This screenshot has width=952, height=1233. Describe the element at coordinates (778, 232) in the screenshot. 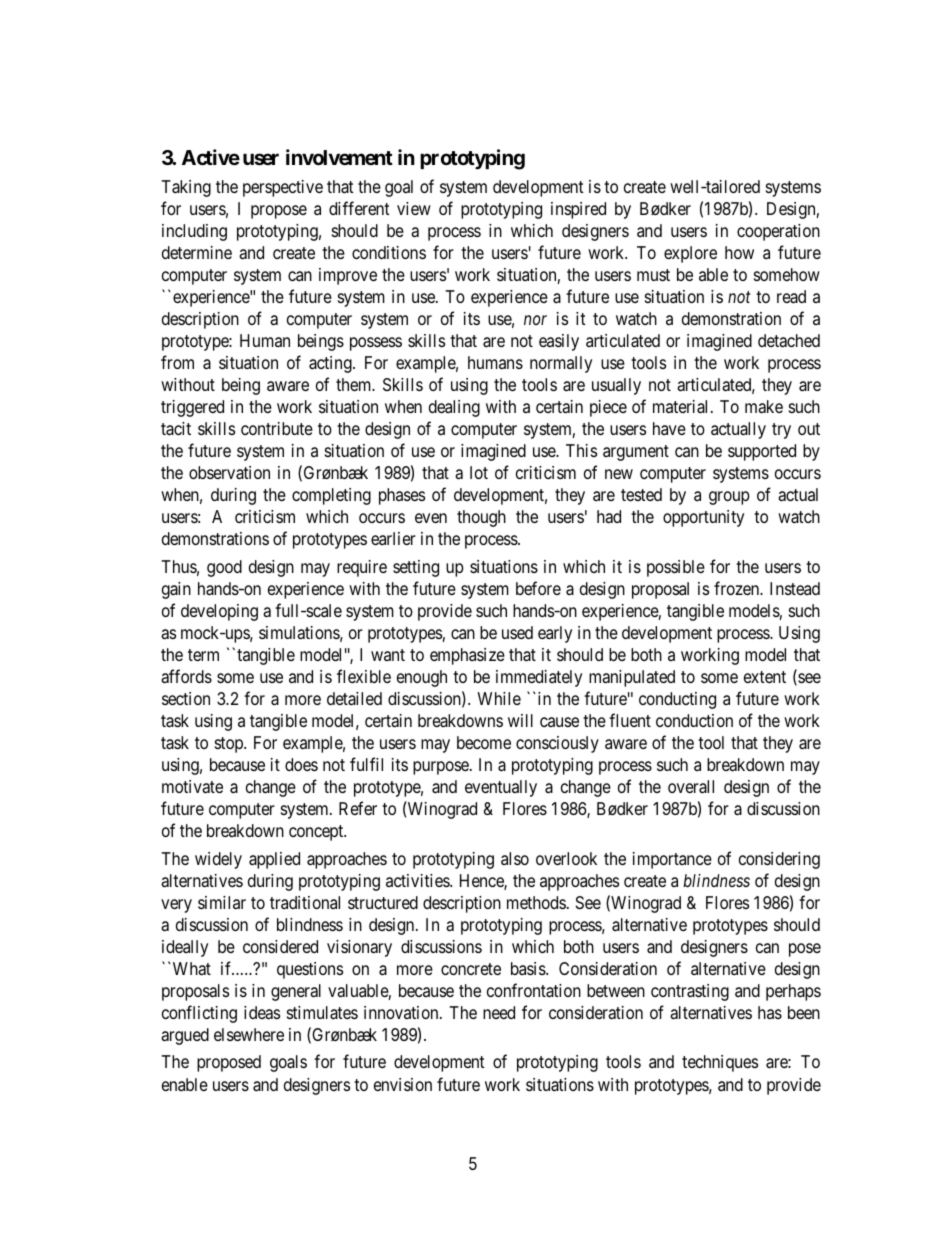

I see `cooperation` at that location.
